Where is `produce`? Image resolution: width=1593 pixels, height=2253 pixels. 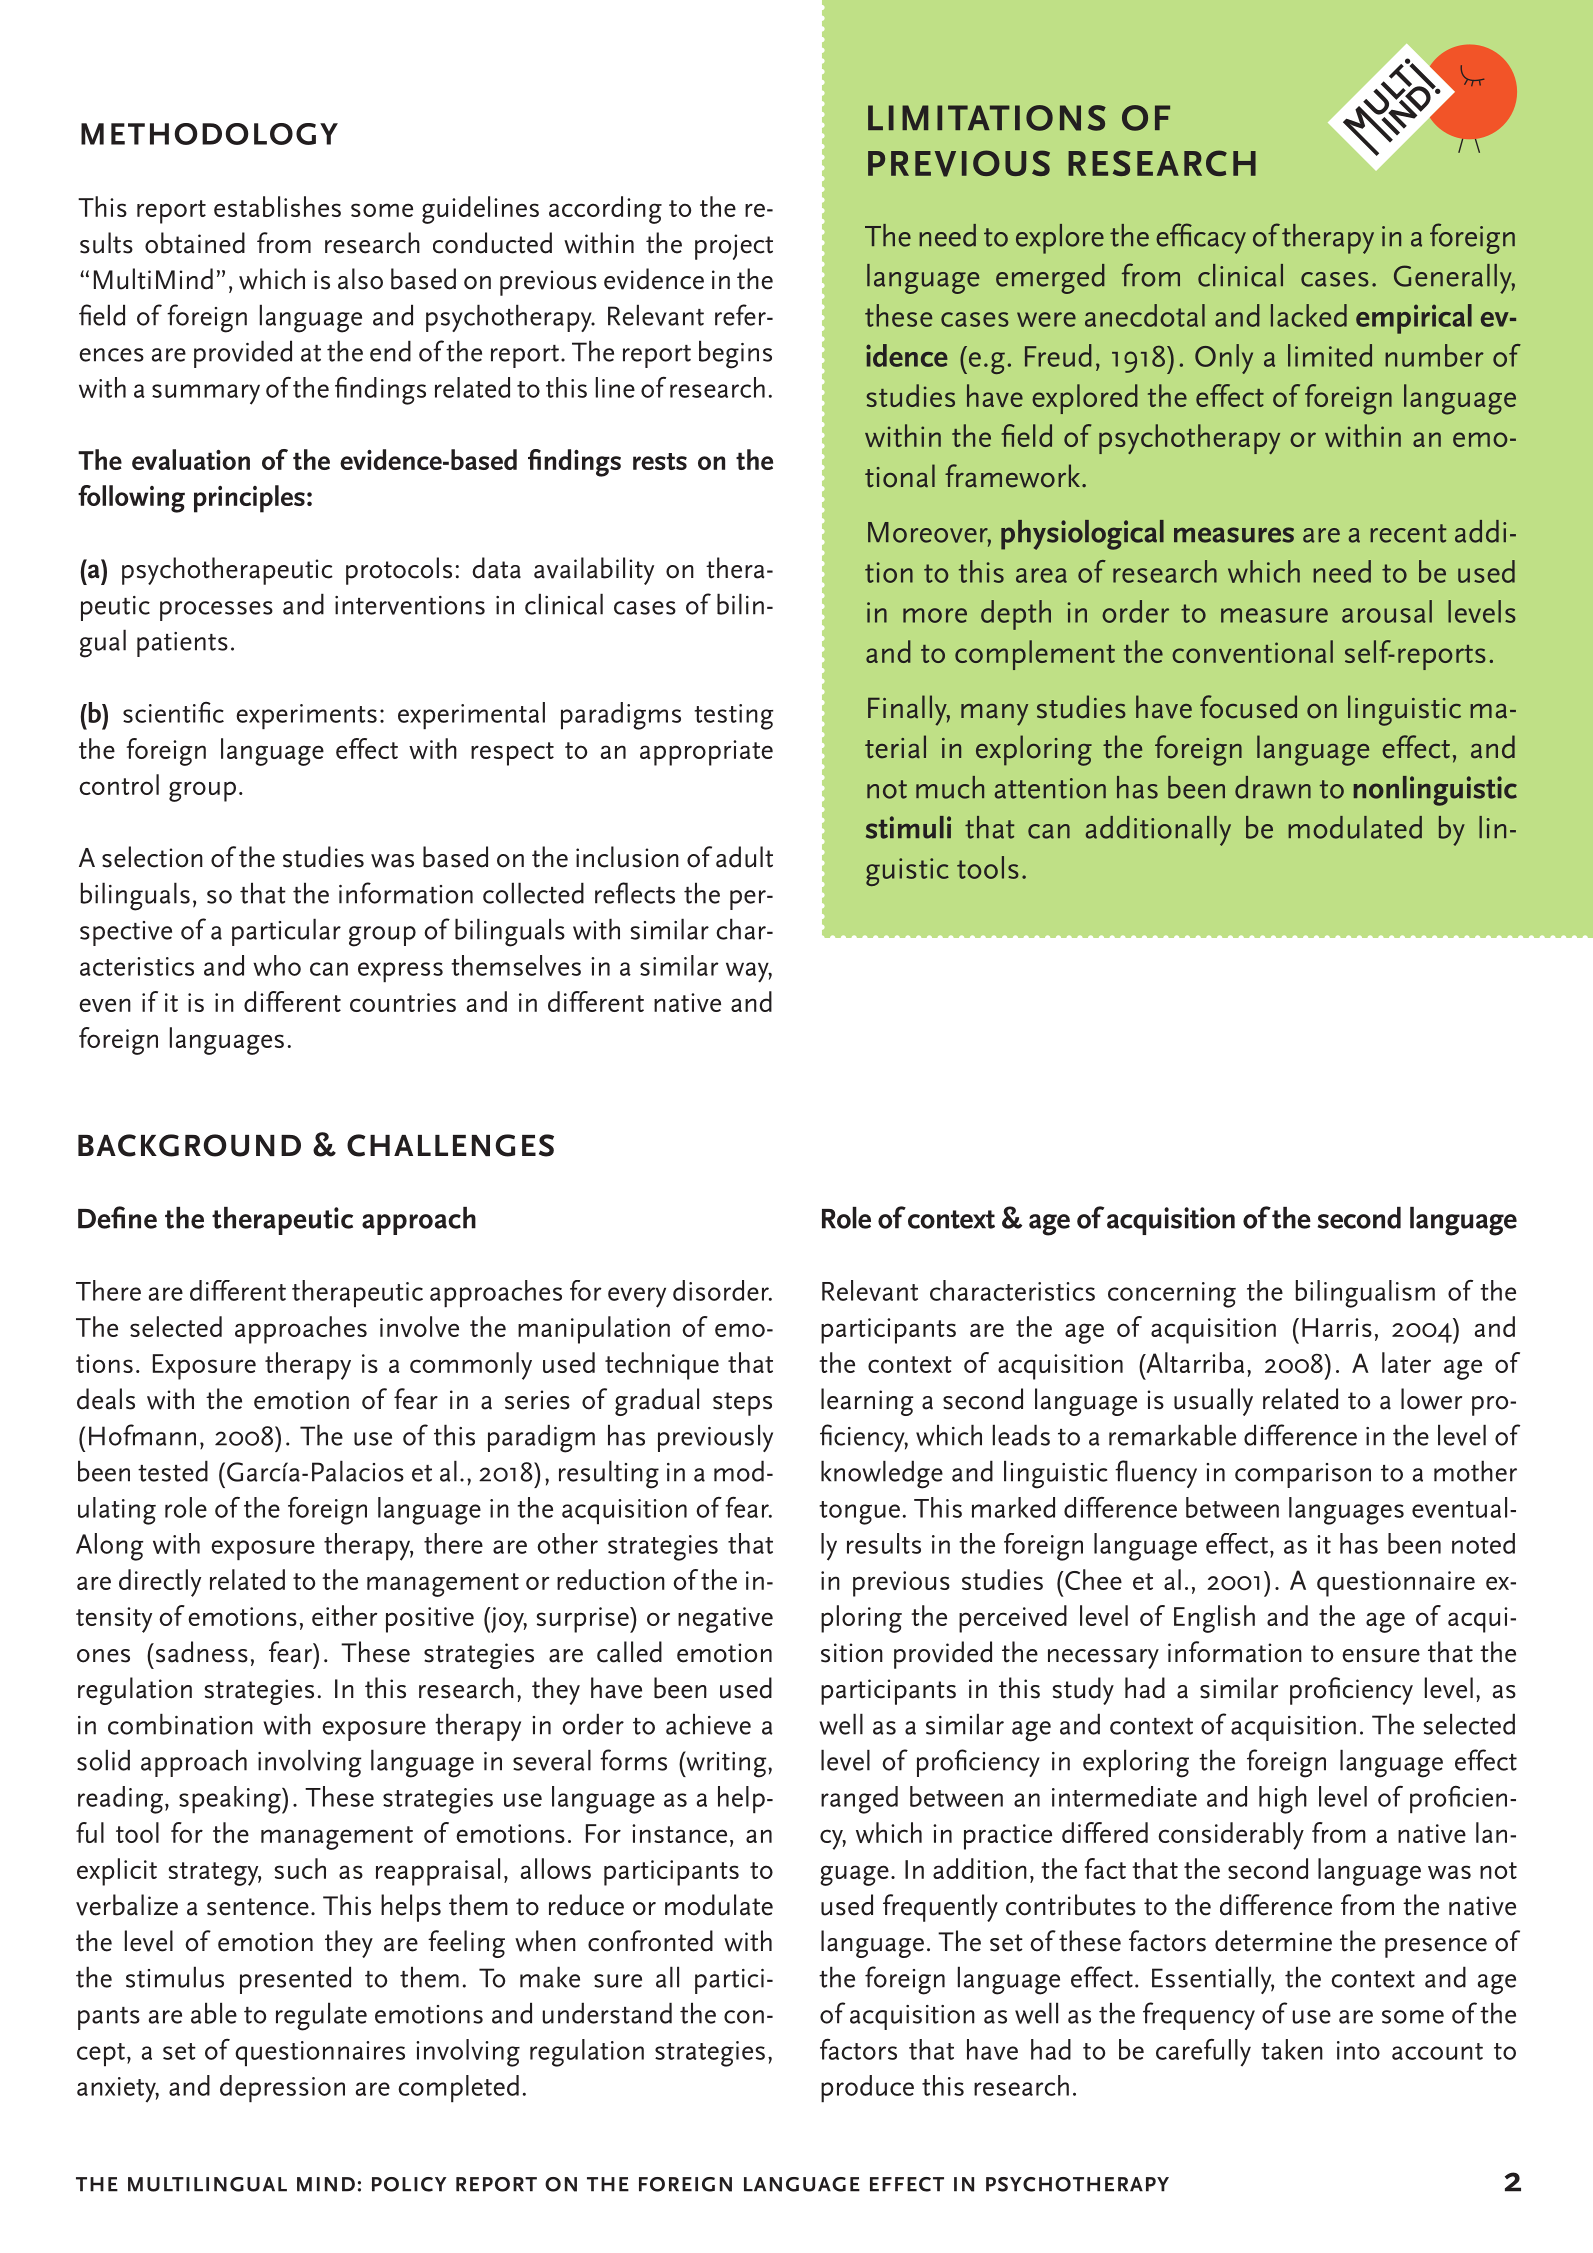
produce is located at coordinates (867, 2088).
